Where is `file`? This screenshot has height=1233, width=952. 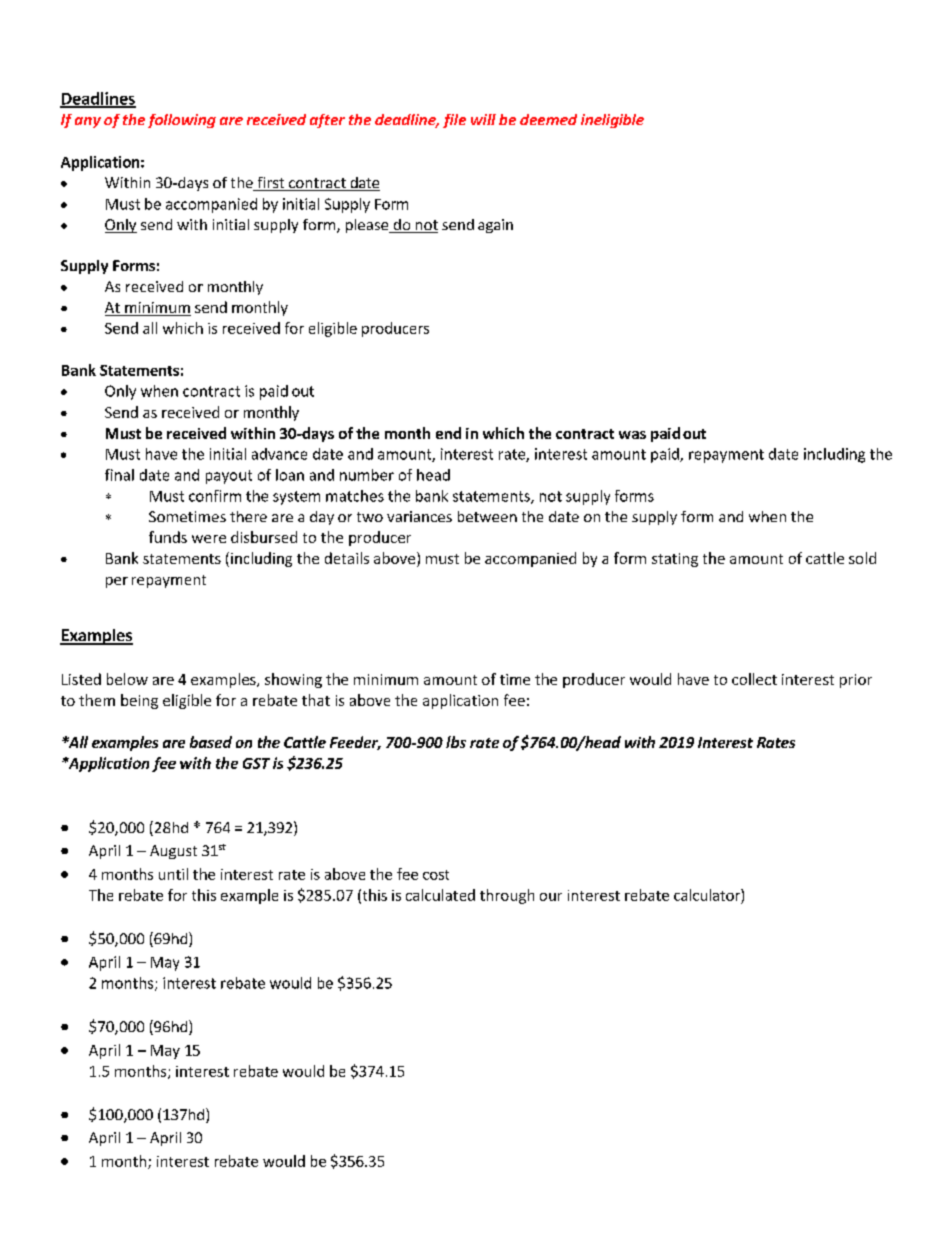
file is located at coordinates (454, 121).
